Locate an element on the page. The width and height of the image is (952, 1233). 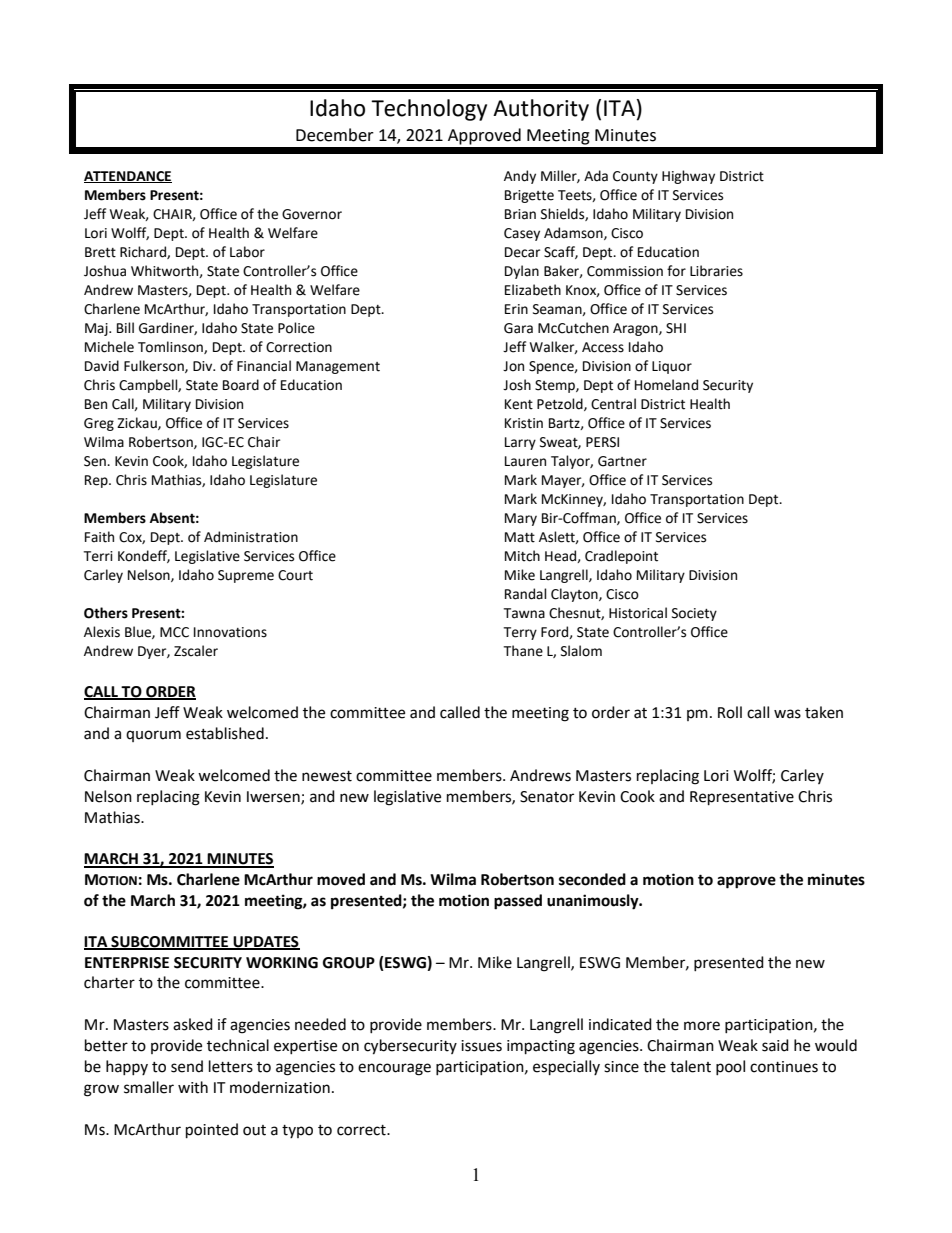
with is located at coordinates (193, 1087).
